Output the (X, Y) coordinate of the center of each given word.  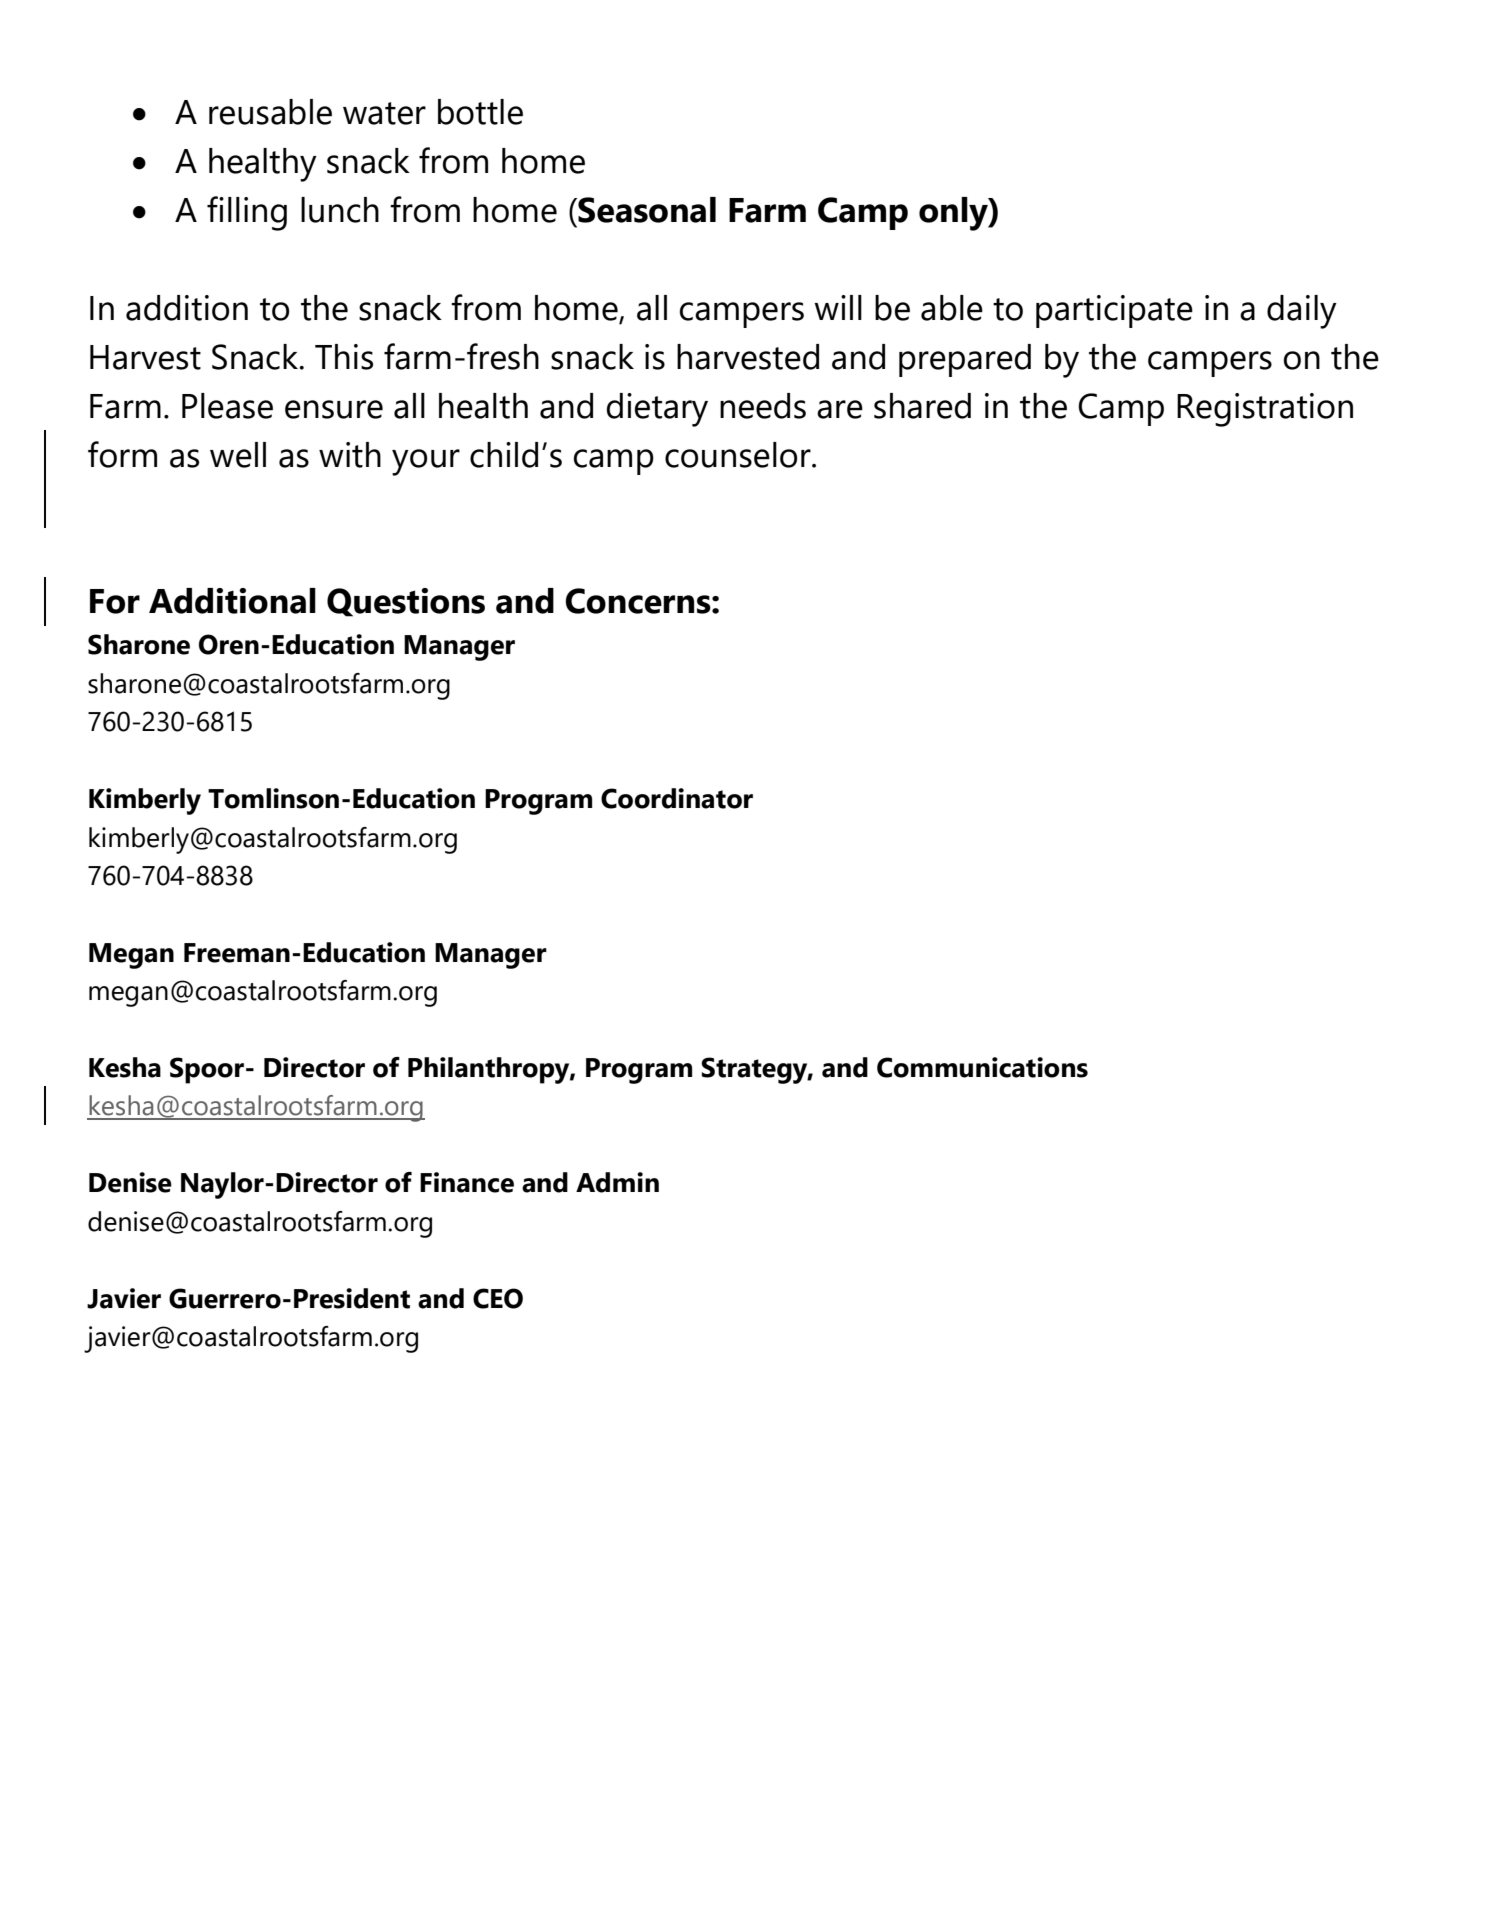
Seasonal (646, 210)
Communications (982, 1067)
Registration (1265, 410)
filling (247, 213)
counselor (739, 455)
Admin (617, 1182)
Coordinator (677, 798)
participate (1114, 311)
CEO (498, 1298)
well (238, 455)
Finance (467, 1182)
